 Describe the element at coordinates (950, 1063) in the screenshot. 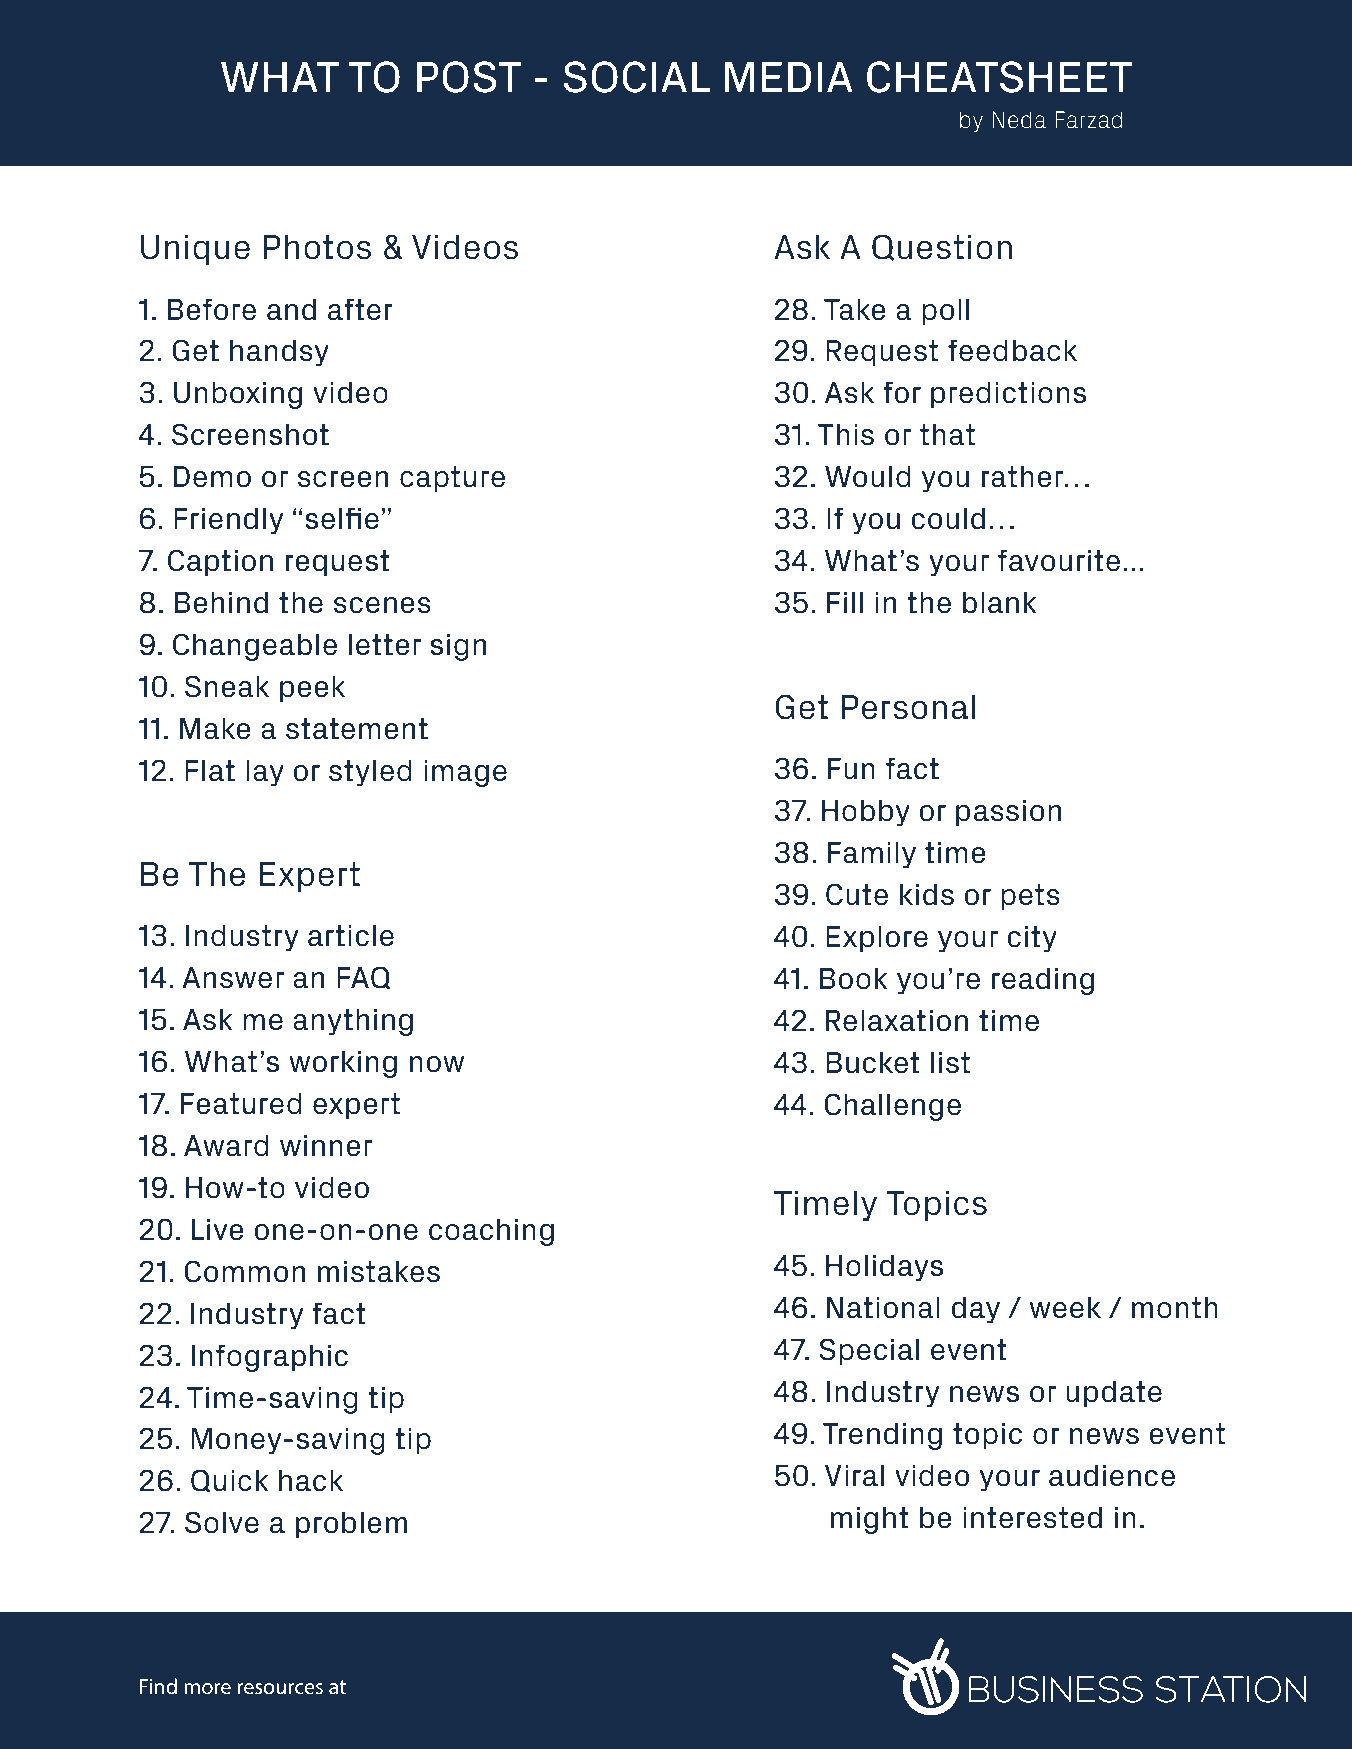

I see `list` at that location.
